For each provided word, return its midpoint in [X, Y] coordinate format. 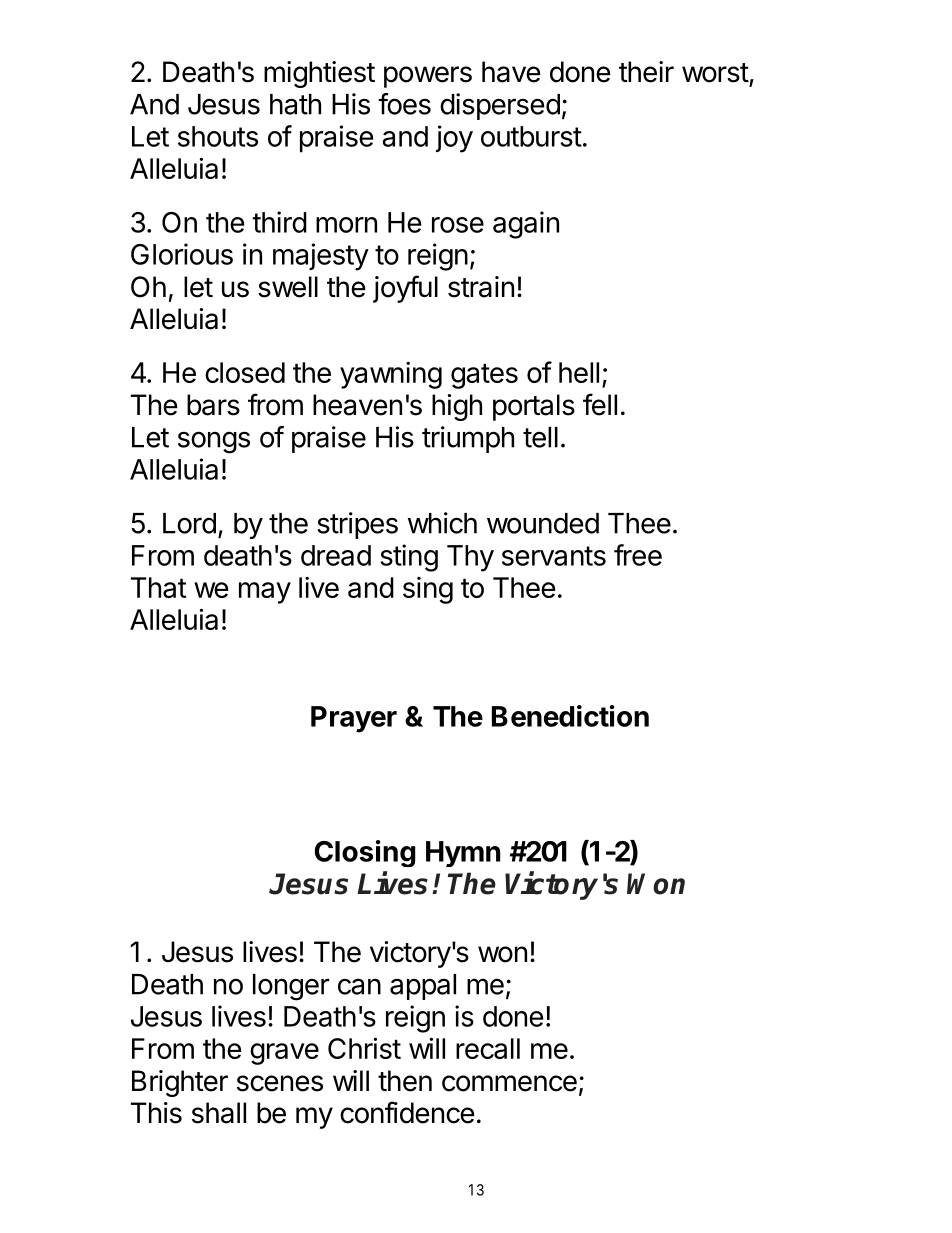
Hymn [463, 854]
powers [428, 77]
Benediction [570, 716]
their [646, 72]
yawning [391, 375]
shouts [218, 136]
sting [409, 558]
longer [291, 987]
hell [579, 372]
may [265, 593]
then [405, 1081]
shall [219, 1113]
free [638, 555]
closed [245, 372]
